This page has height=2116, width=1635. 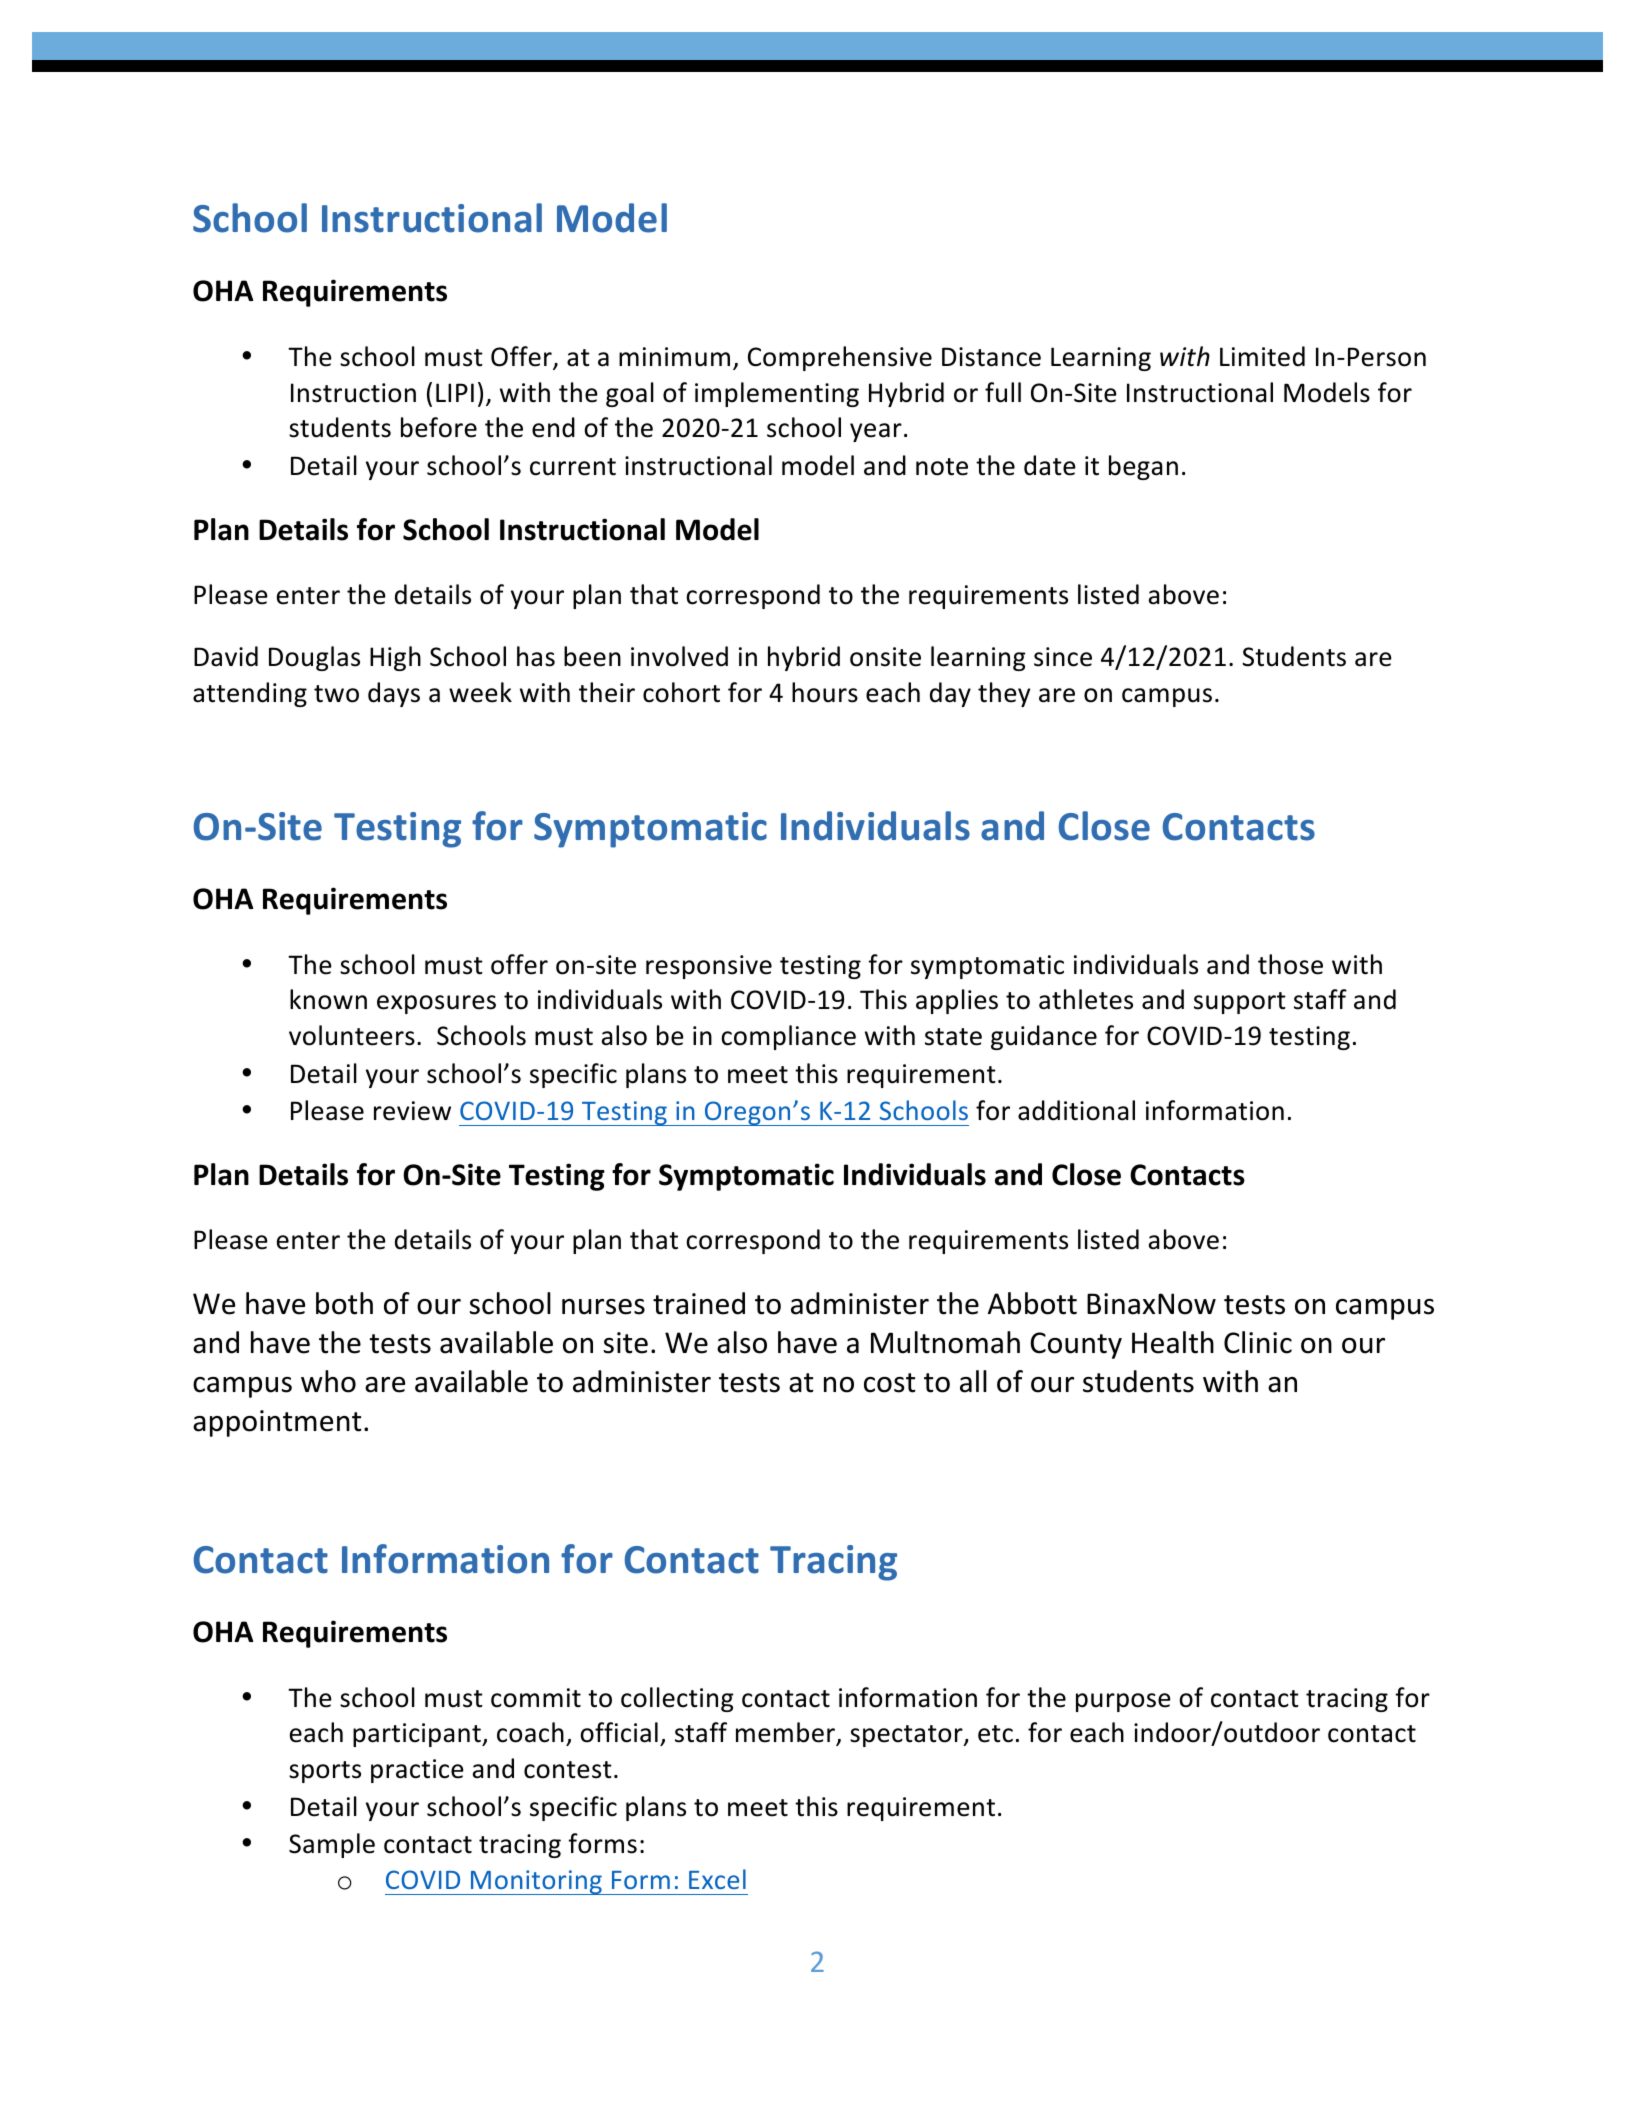 I want to click on cost, so click(x=890, y=1383).
